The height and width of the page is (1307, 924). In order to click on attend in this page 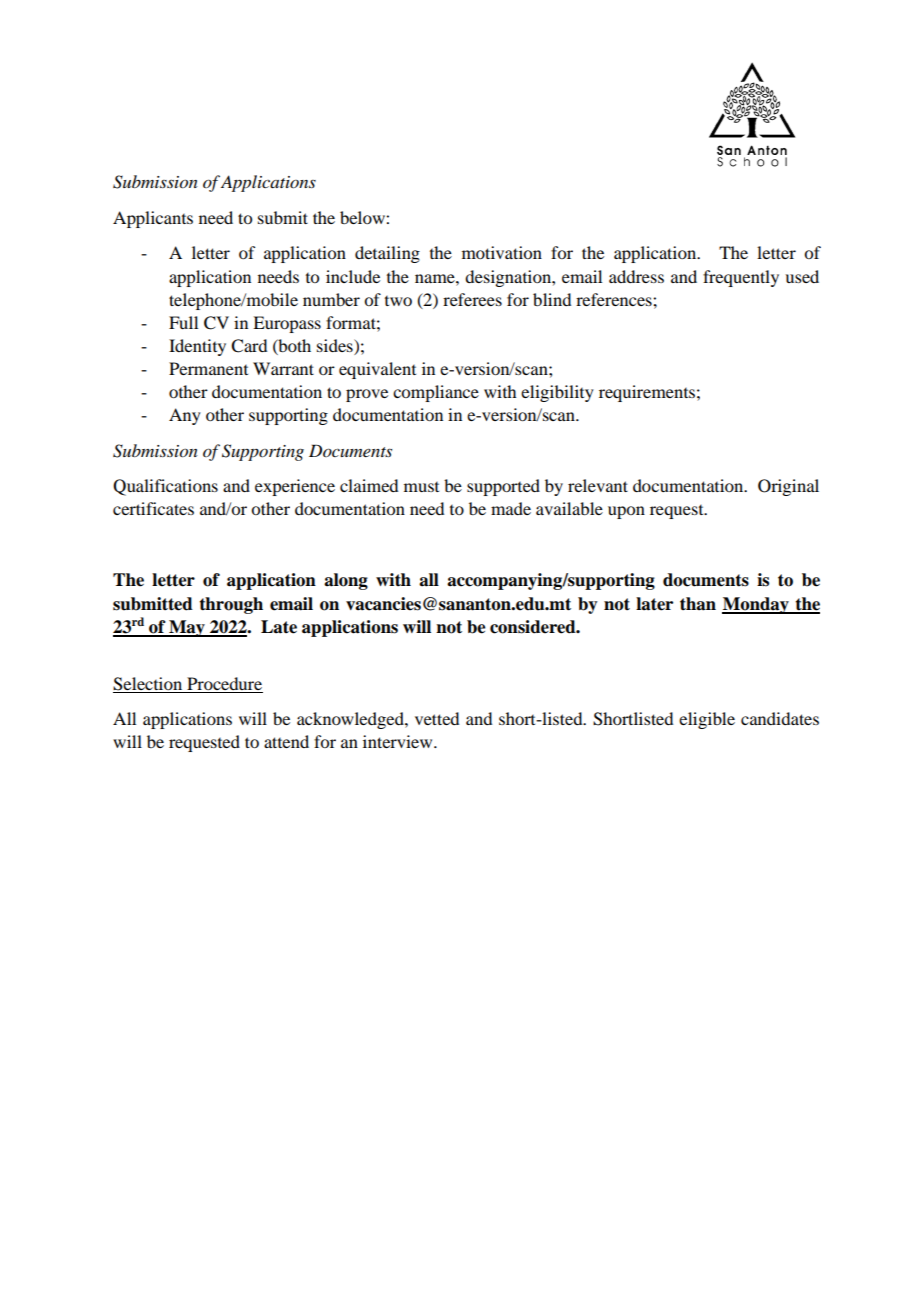, I will do `click(286, 741)`.
